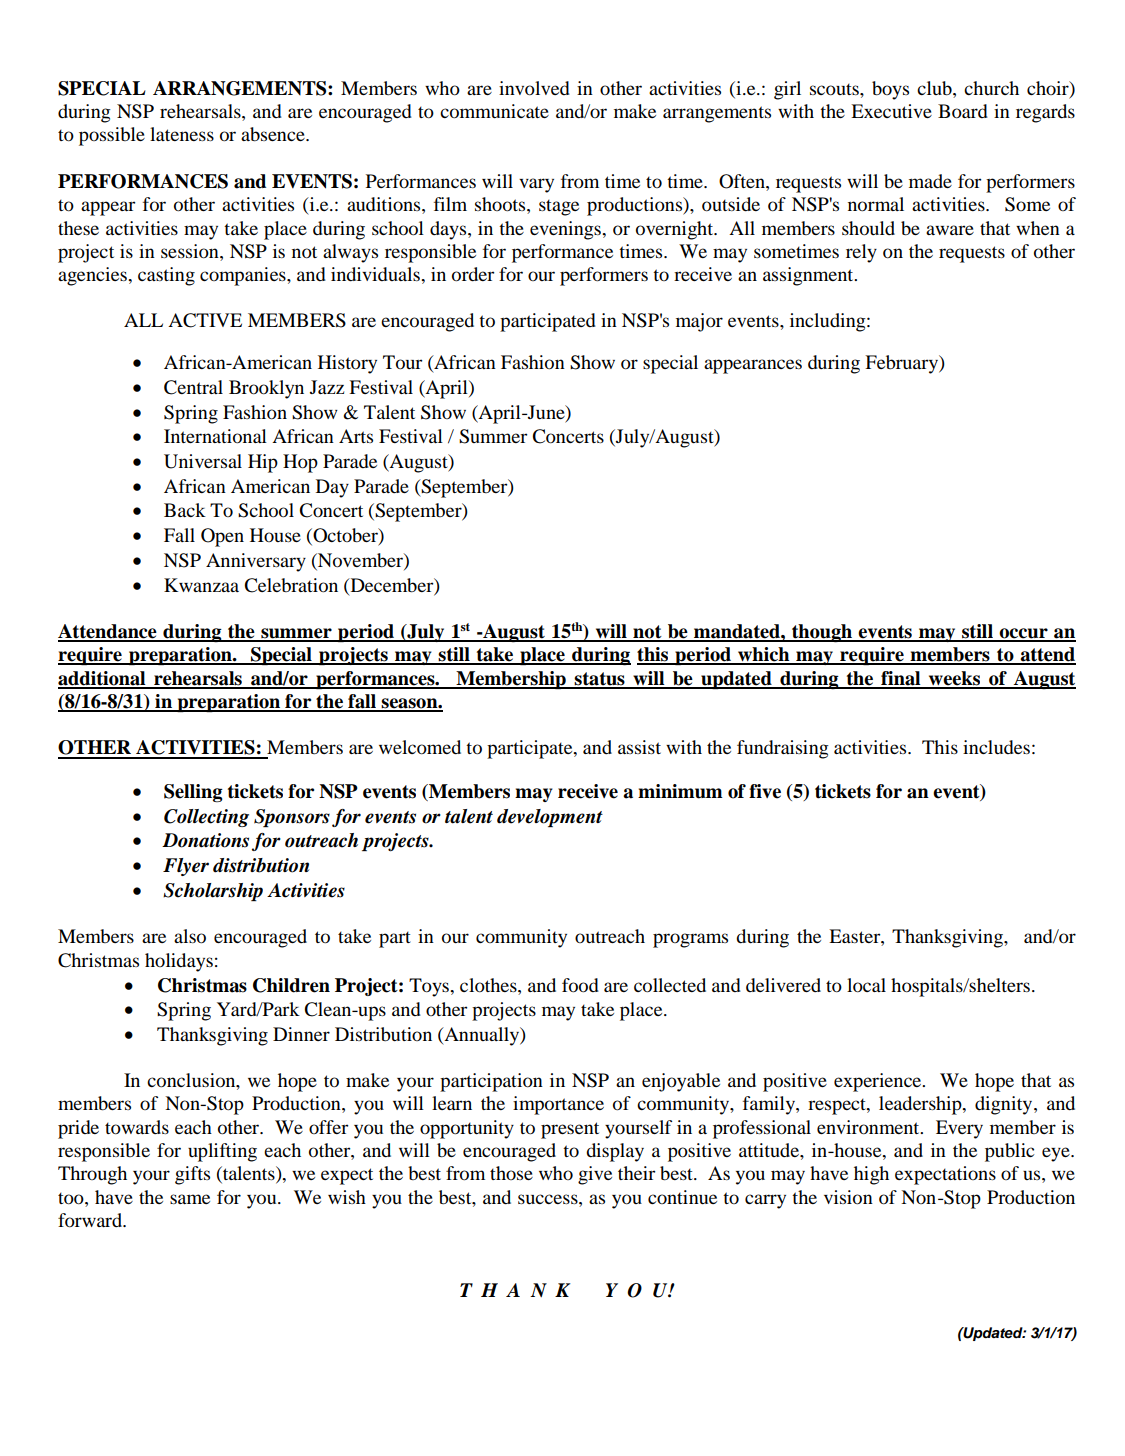 The height and width of the screenshot is (1456, 1125). I want to click on Board, so click(963, 111).
